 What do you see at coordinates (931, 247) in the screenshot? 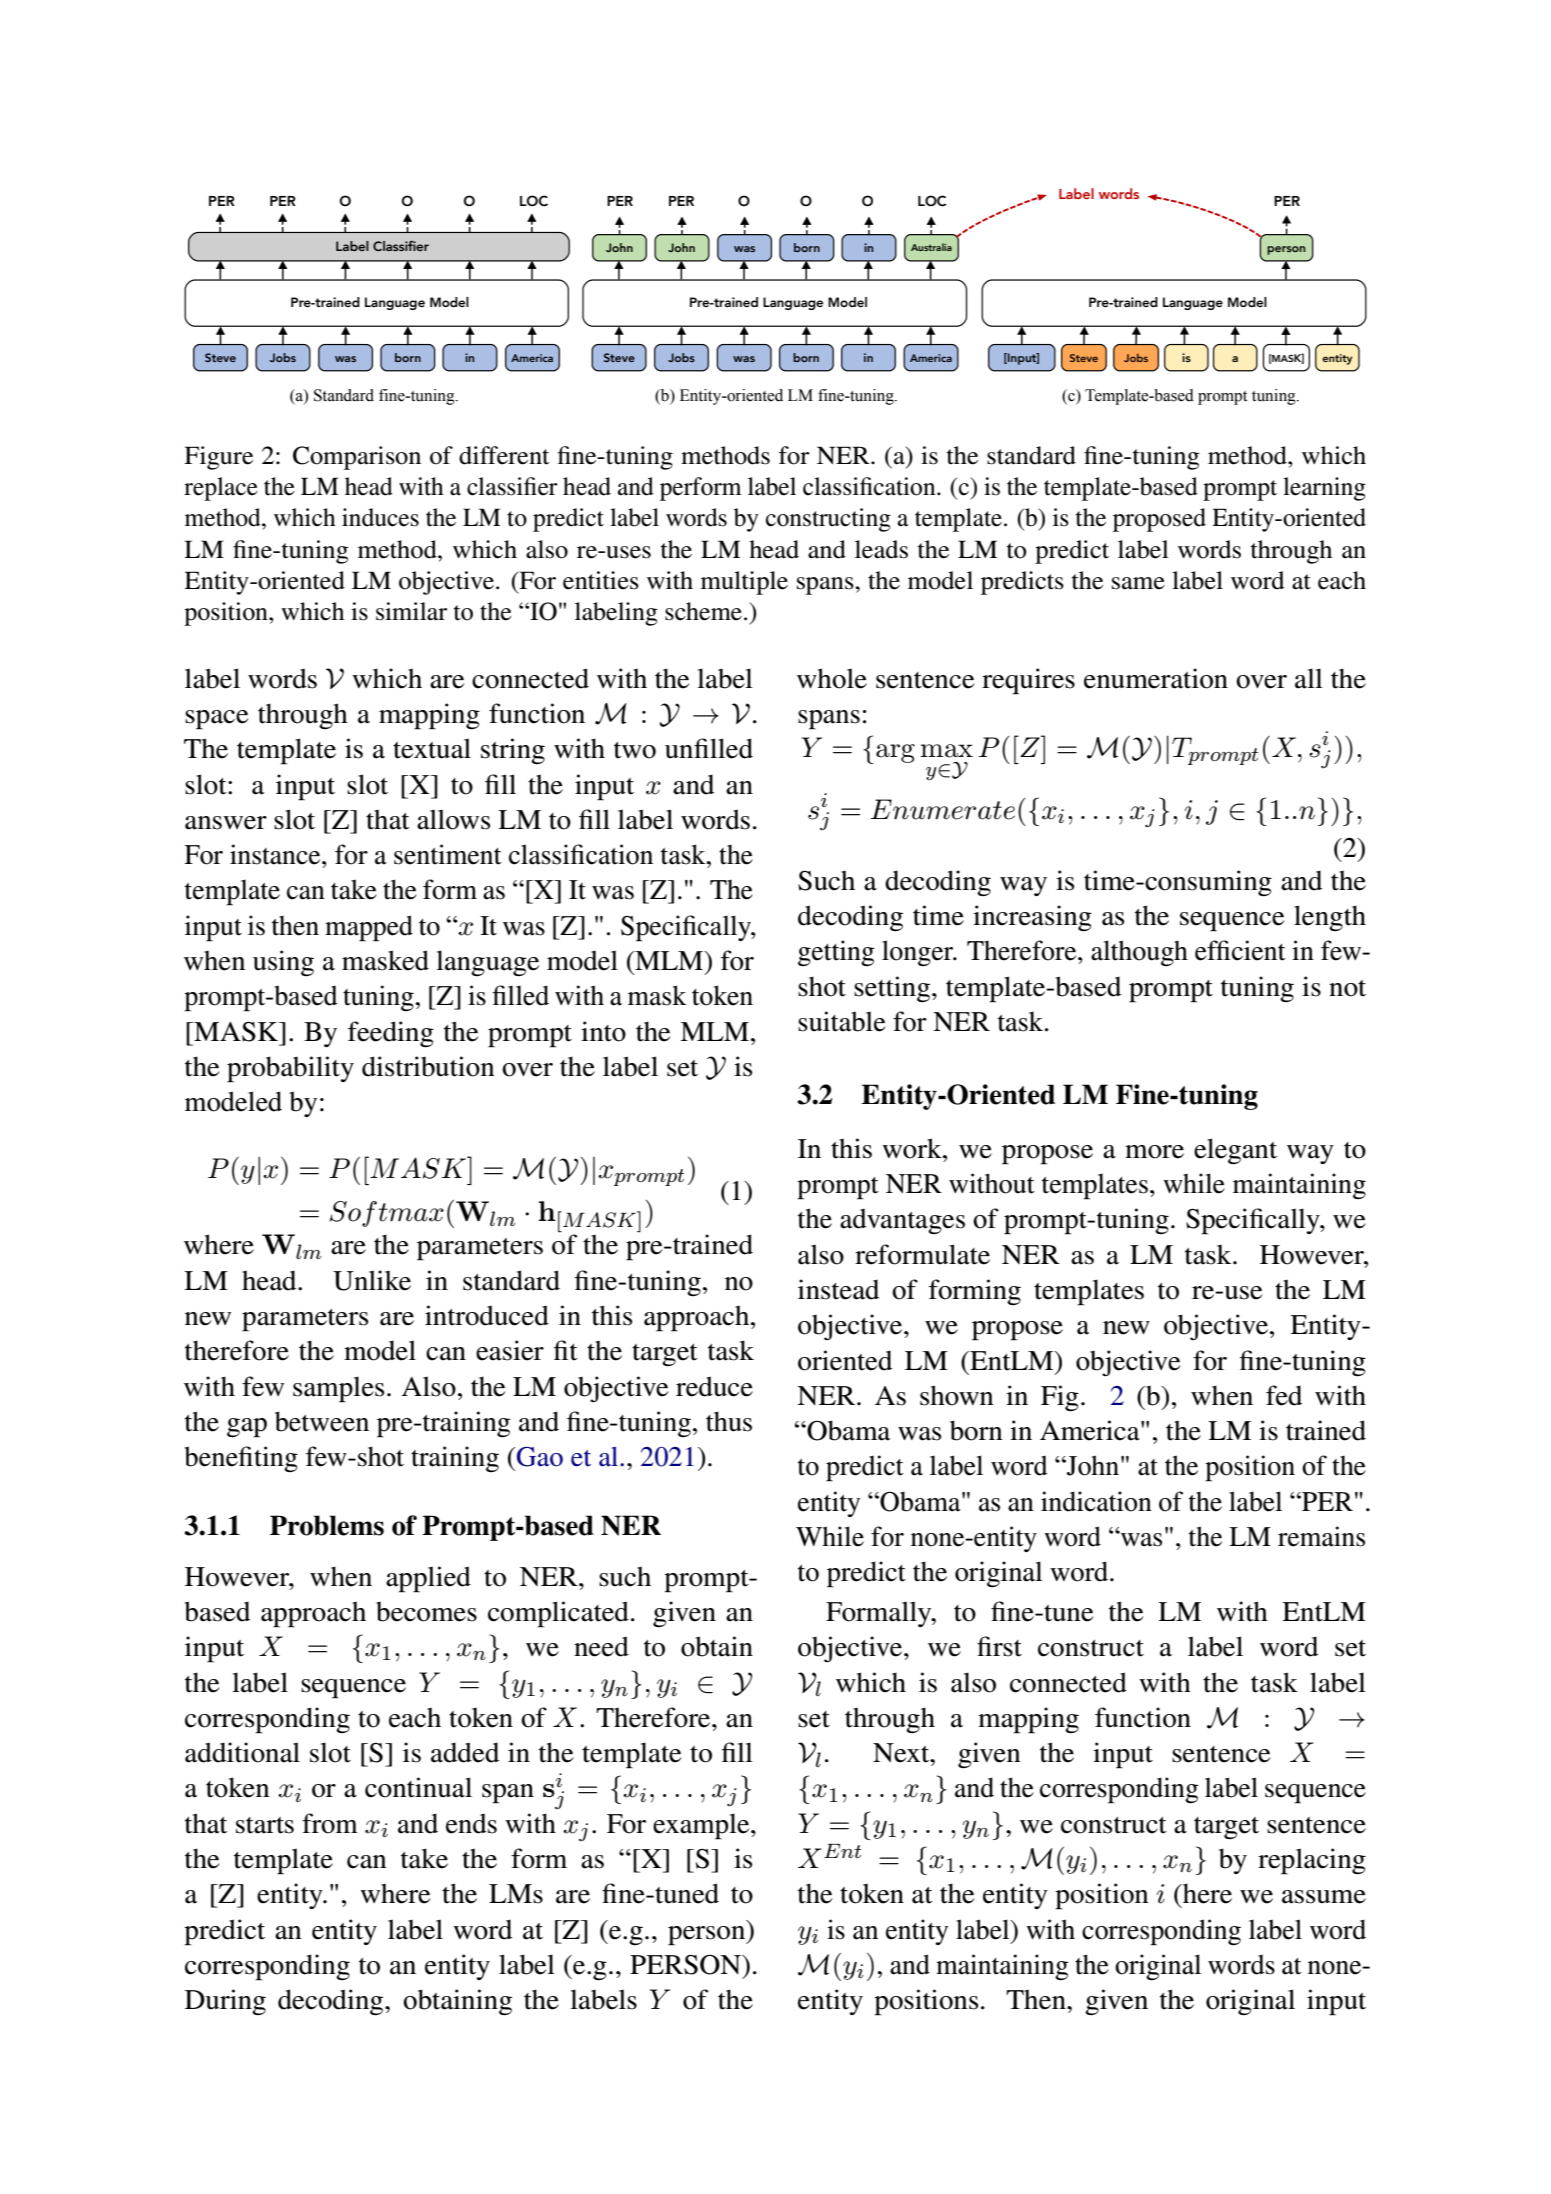
I see `Australia` at bounding box center [931, 247].
